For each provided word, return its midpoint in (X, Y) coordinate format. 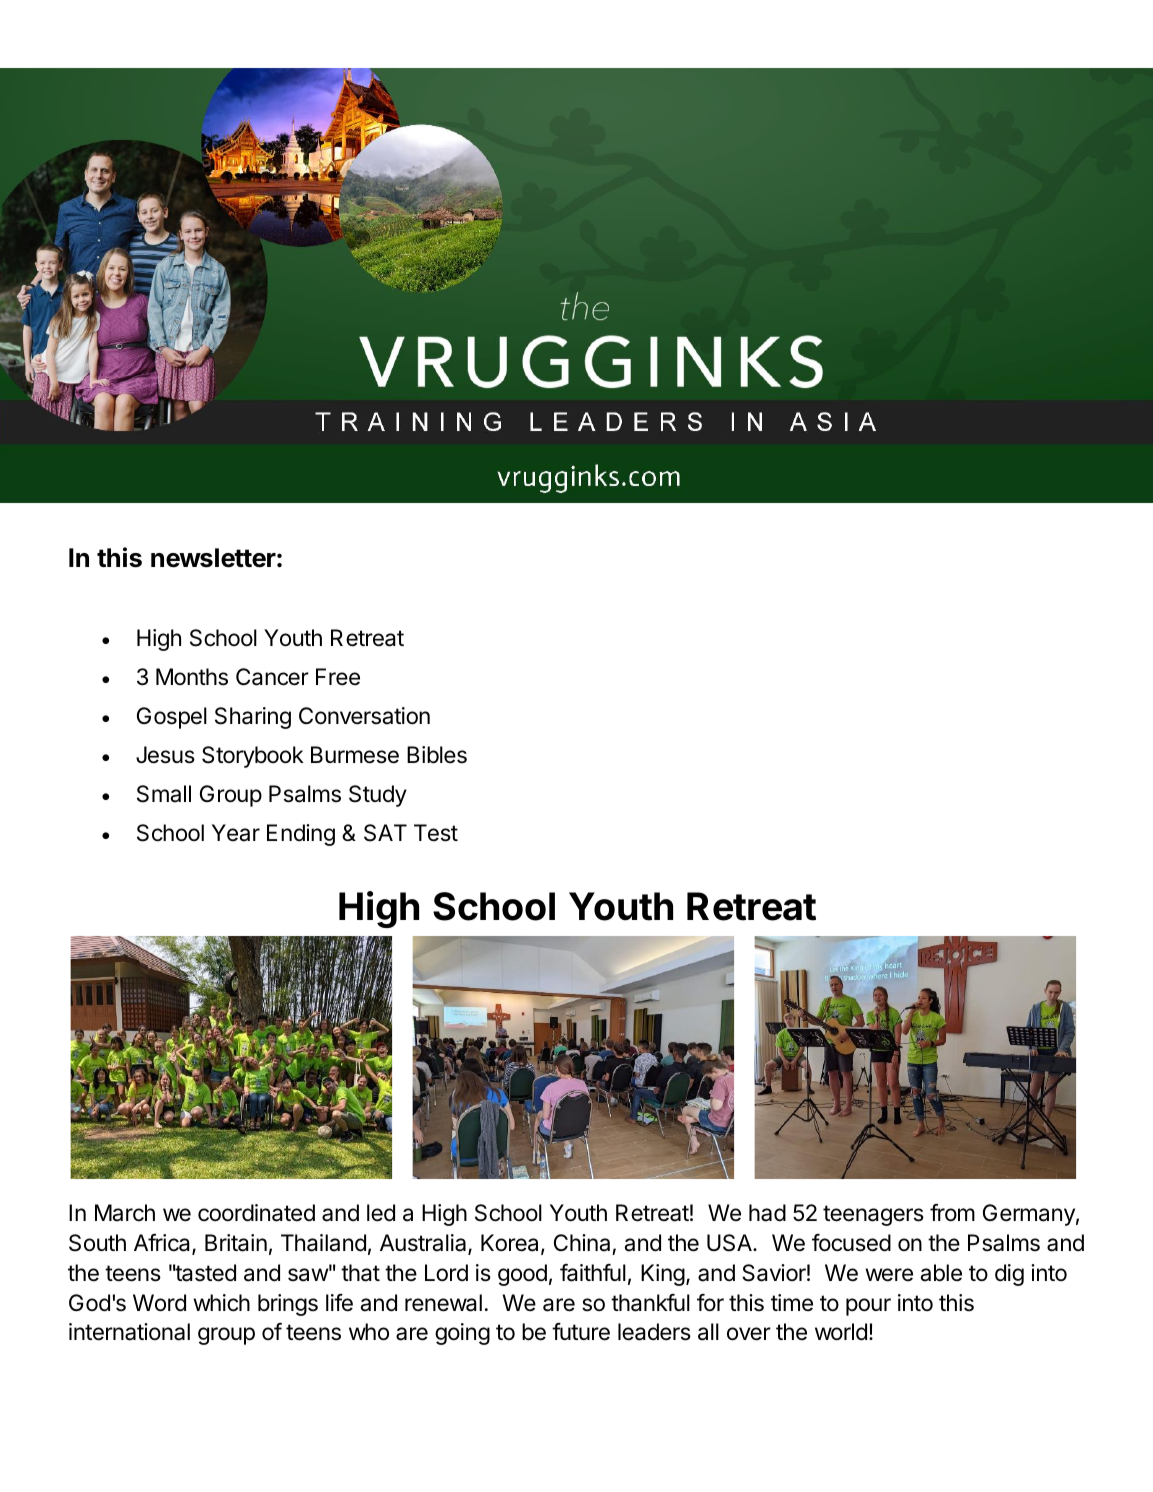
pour (868, 1307)
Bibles (437, 755)
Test (436, 833)
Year (236, 833)
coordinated (256, 1213)
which (221, 1303)
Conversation (364, 716)
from (952, 1213)
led (381, 1213)
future (581, 1332)
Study (378, 796)
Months (192, 677)
